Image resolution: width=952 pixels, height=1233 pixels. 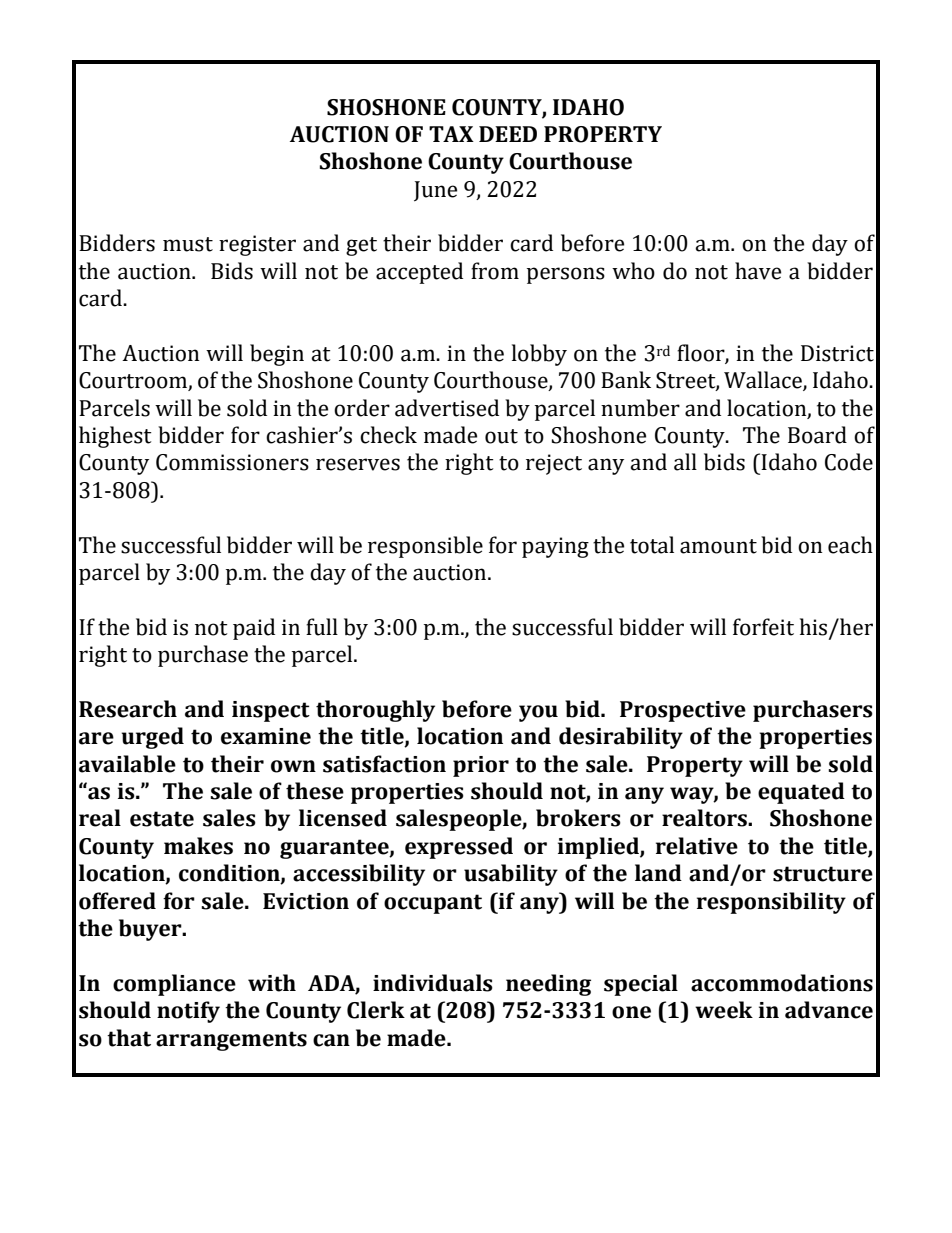 I want to click on have, so click(x=758, y=271).
